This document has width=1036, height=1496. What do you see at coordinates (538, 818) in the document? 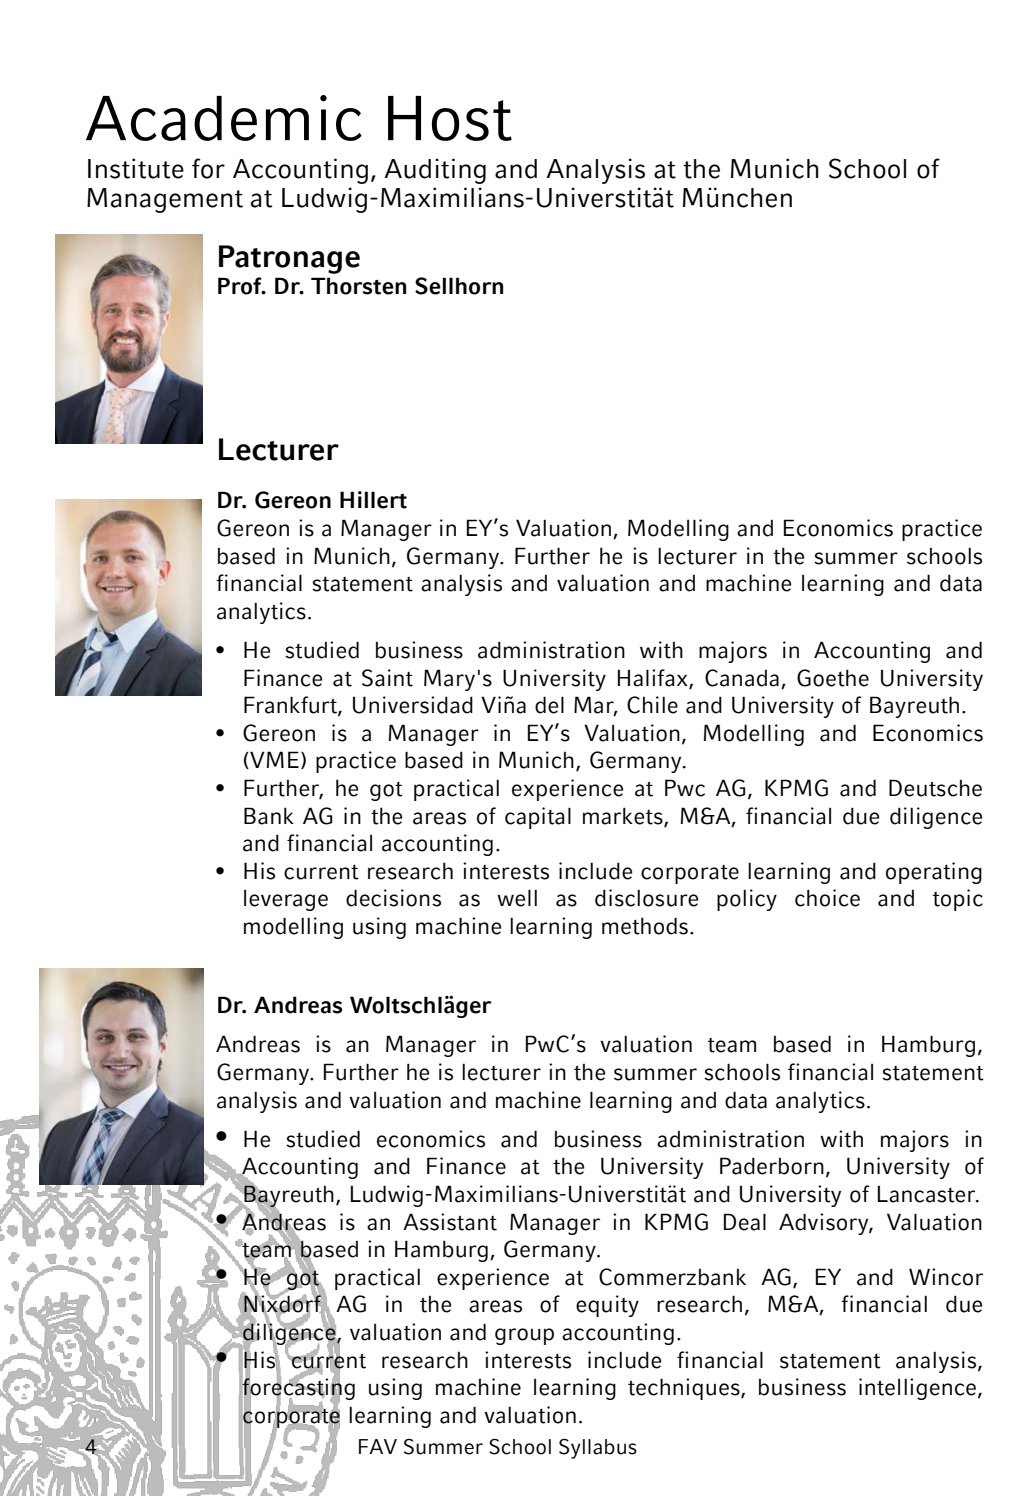
I see `capital` at bounding box center [538, 818].
